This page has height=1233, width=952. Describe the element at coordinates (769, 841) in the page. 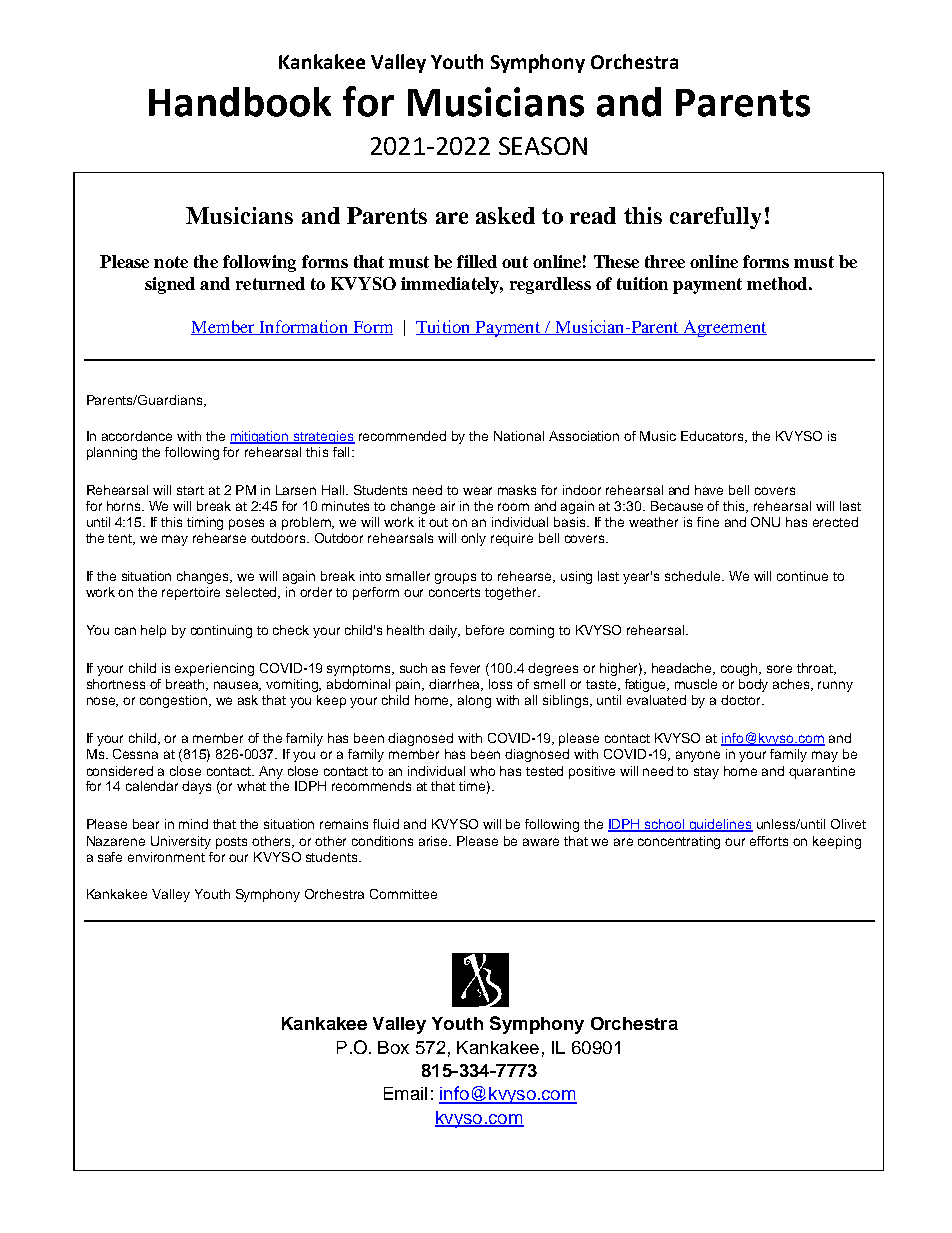

I see `efforts` at that location.
